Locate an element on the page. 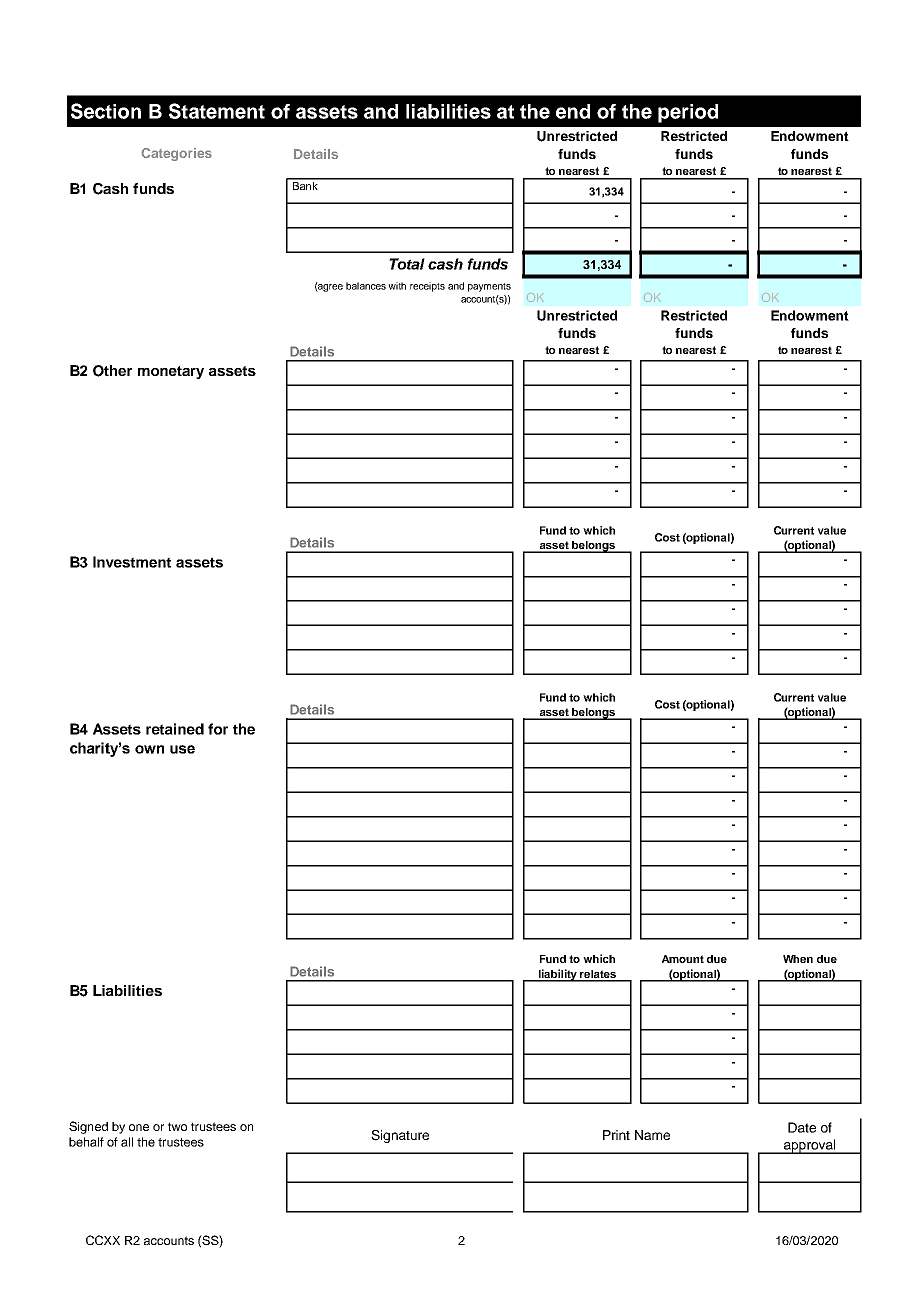  two is located at coordinates (177, 1126).
